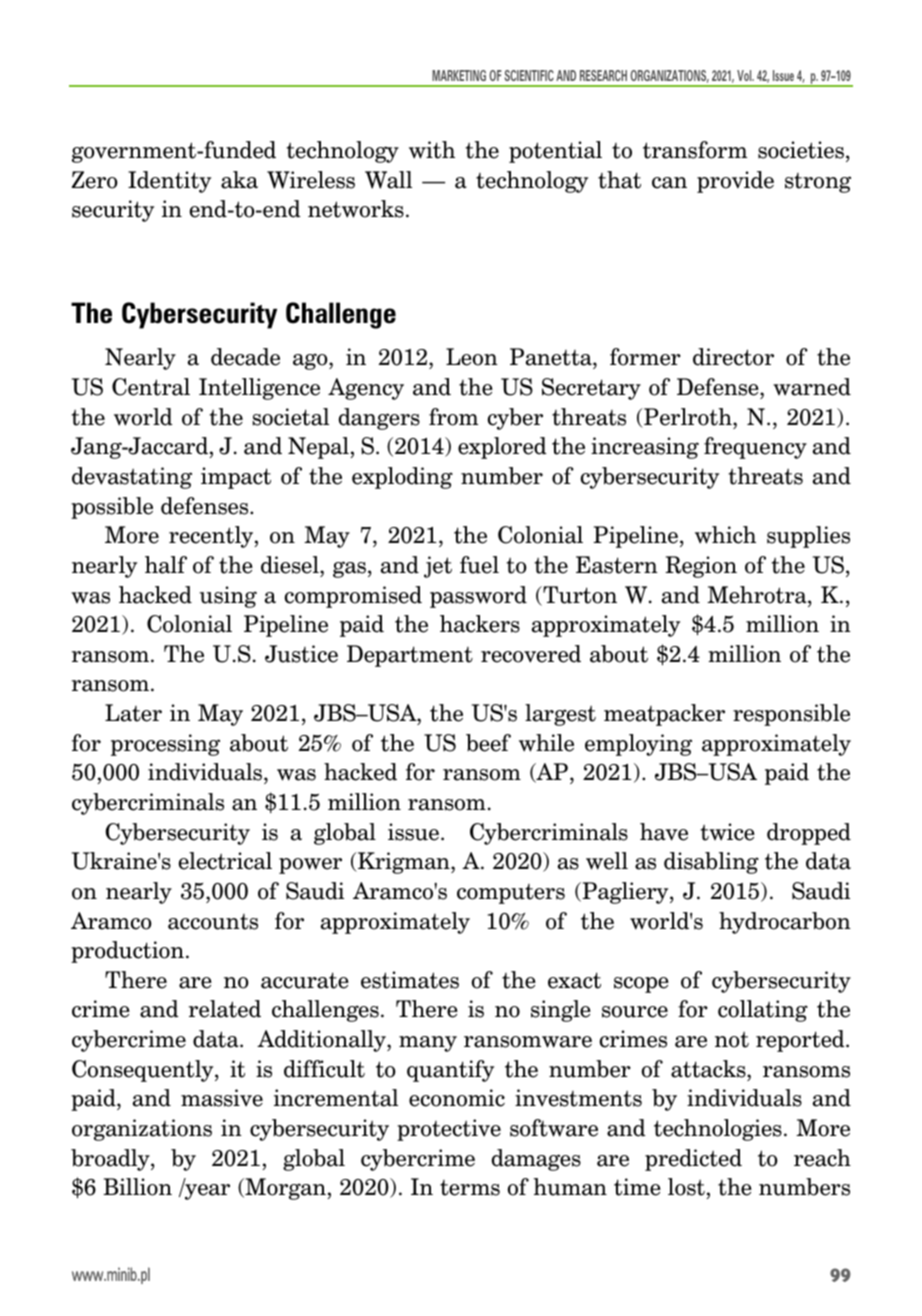 This page has width=922, height=1316. What do you see at coordinates (165, 745) in the page?
I see `processing` at bounding box center [165, 745].
